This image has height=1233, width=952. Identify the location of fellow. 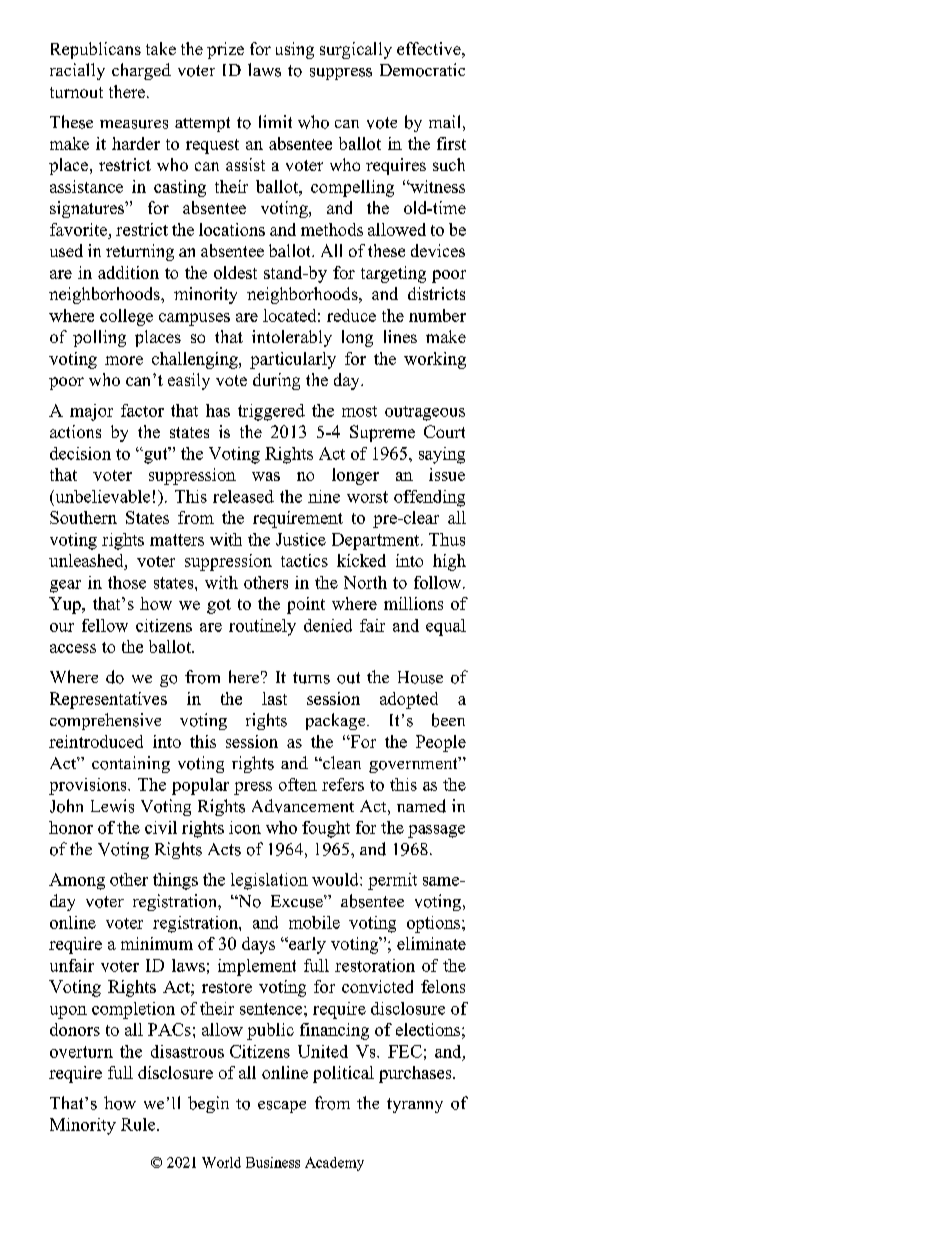
(105, 625).
